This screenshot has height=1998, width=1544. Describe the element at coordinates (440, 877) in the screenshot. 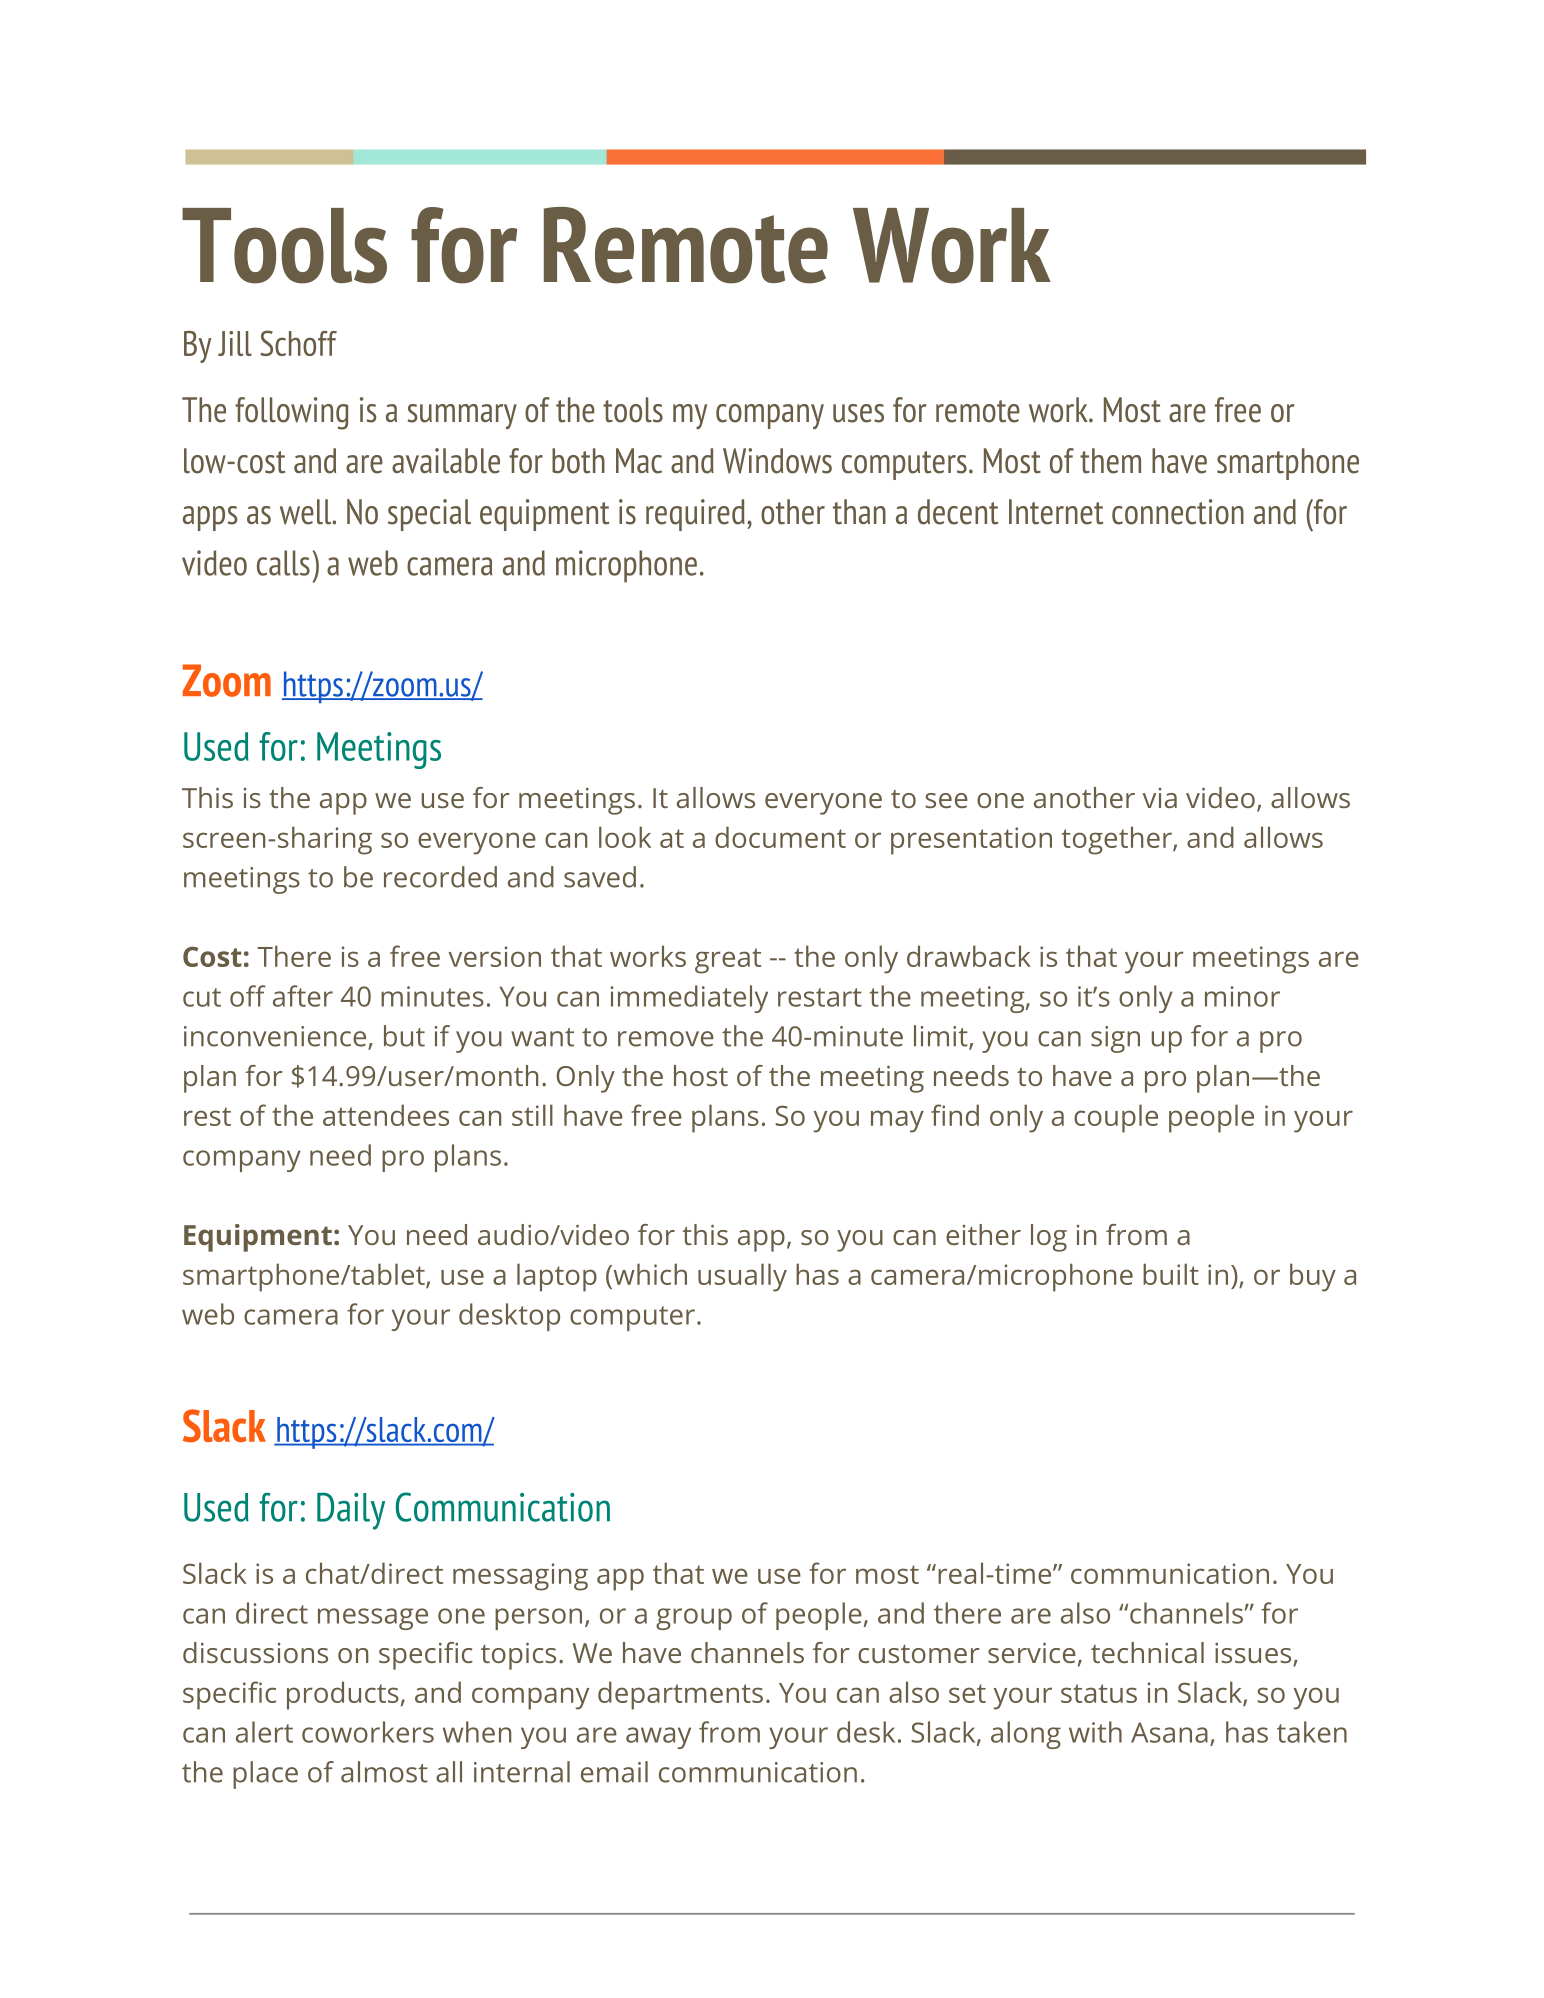

I see `recorded` at that location.
